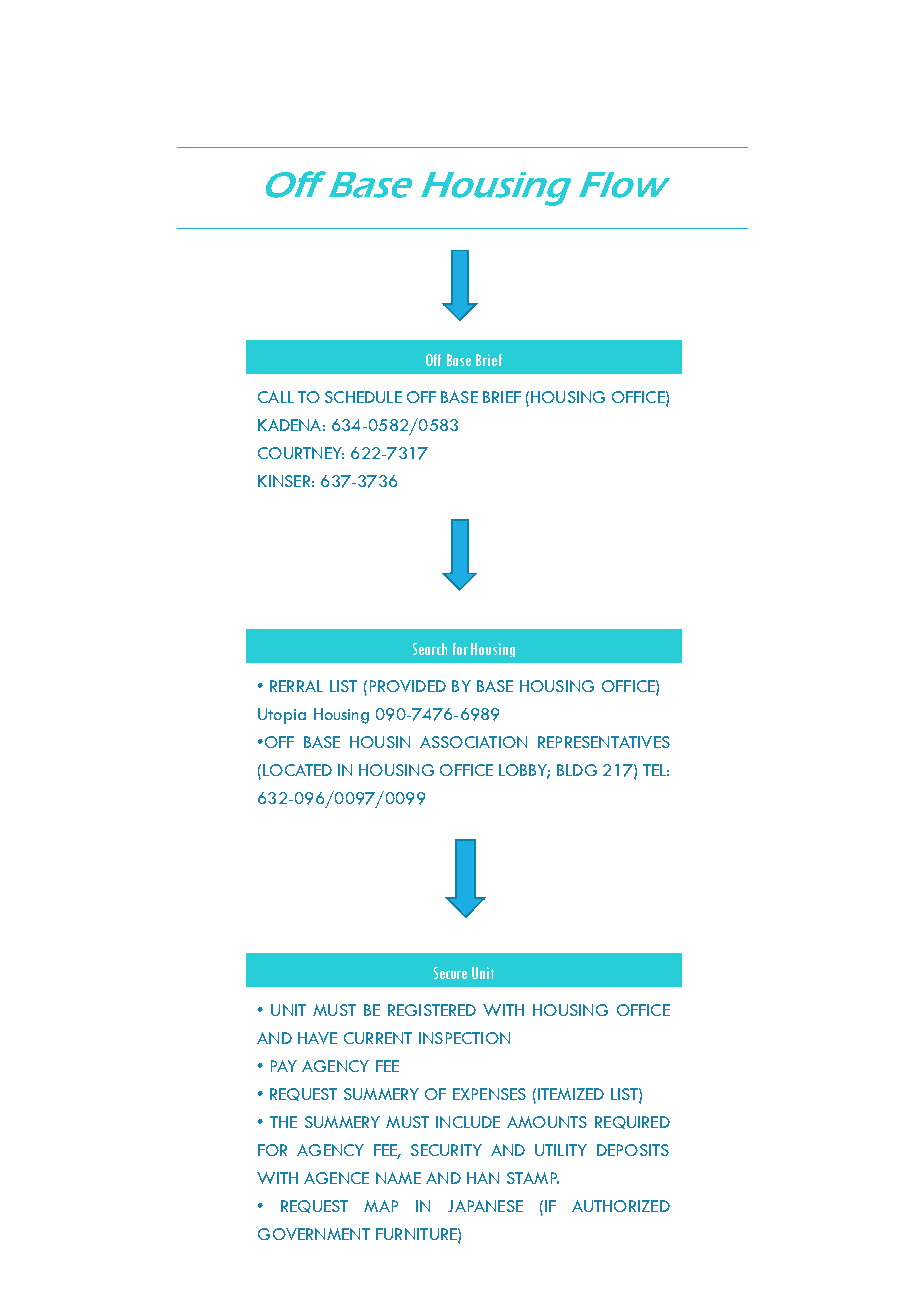 The width and height of the page is (924, 1308). I want to click on PROVIDED, so click(408, 686).
